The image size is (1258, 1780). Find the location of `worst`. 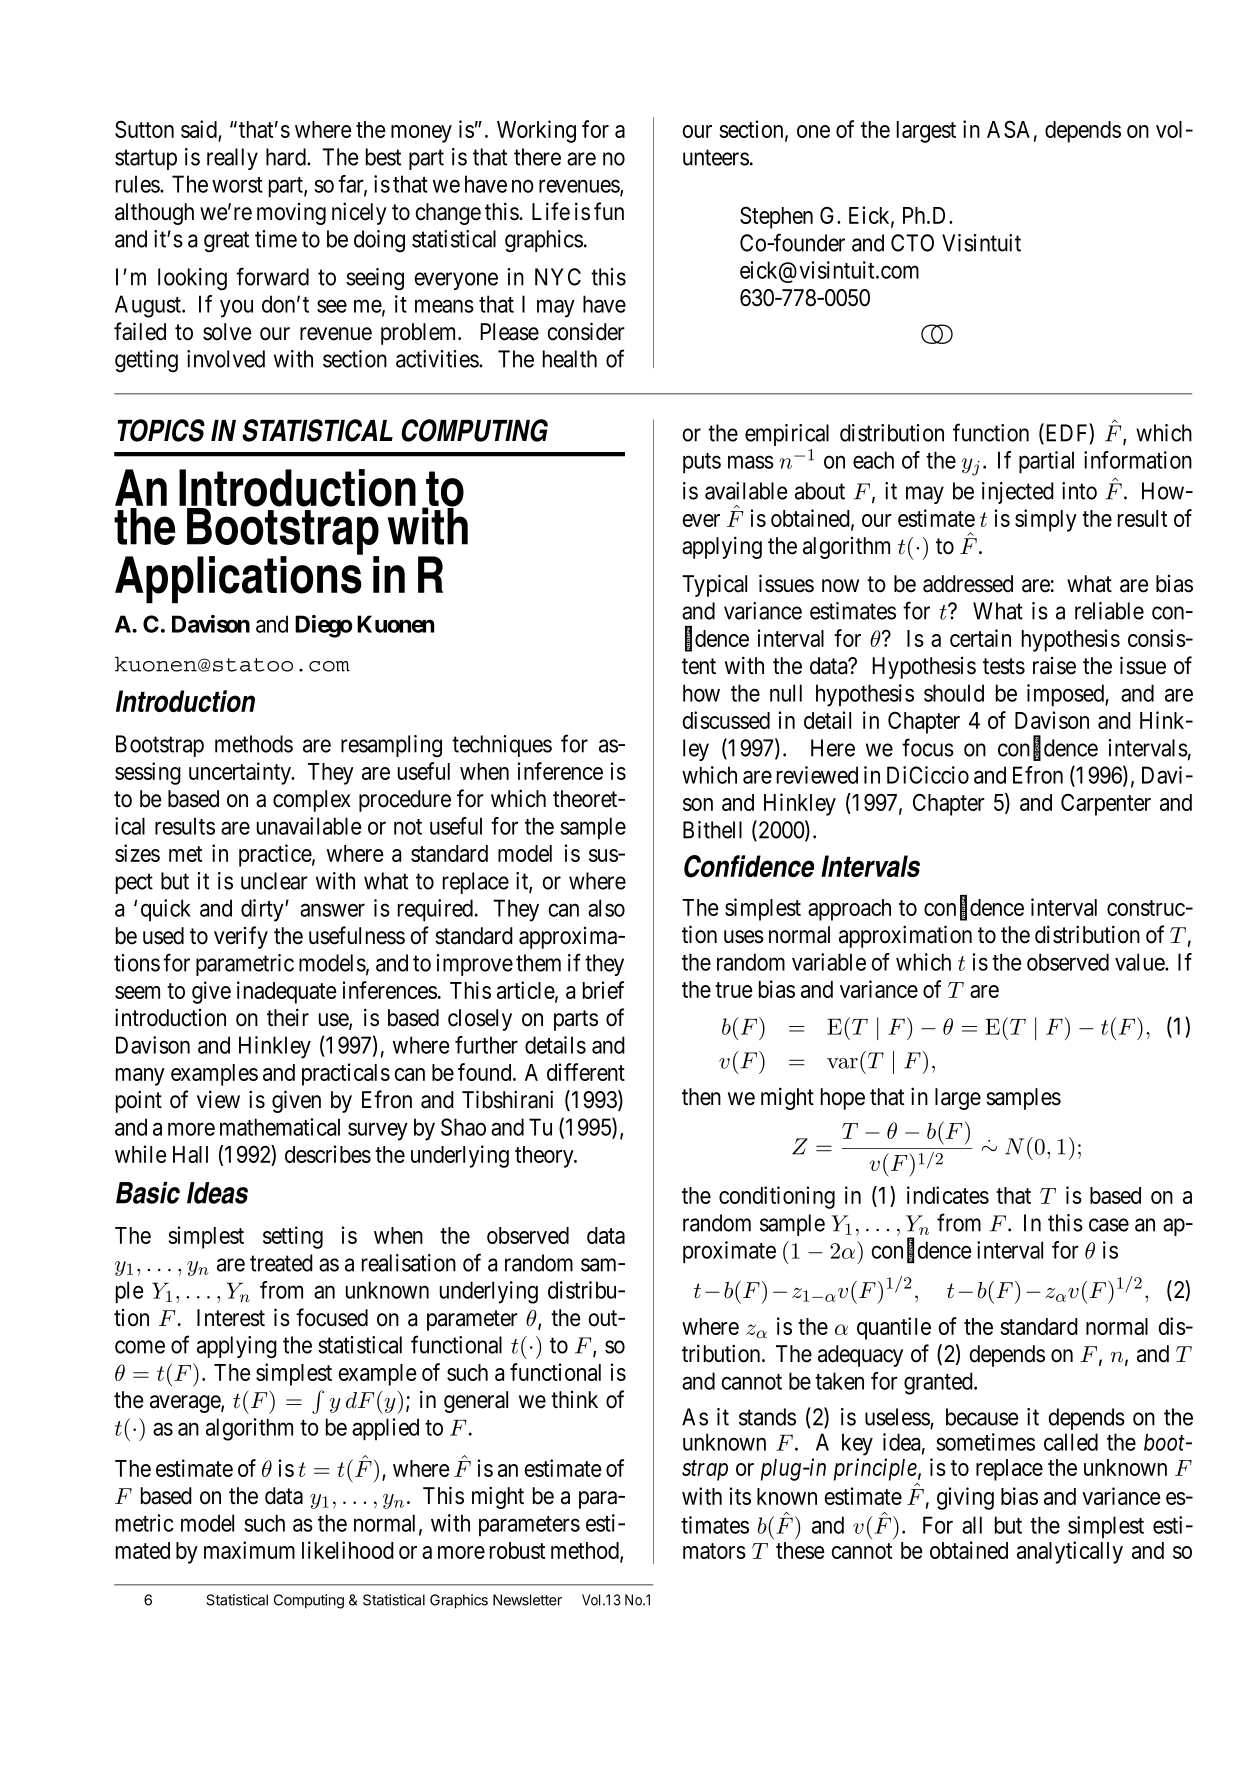

worst is located at coordinates (237, 185).
